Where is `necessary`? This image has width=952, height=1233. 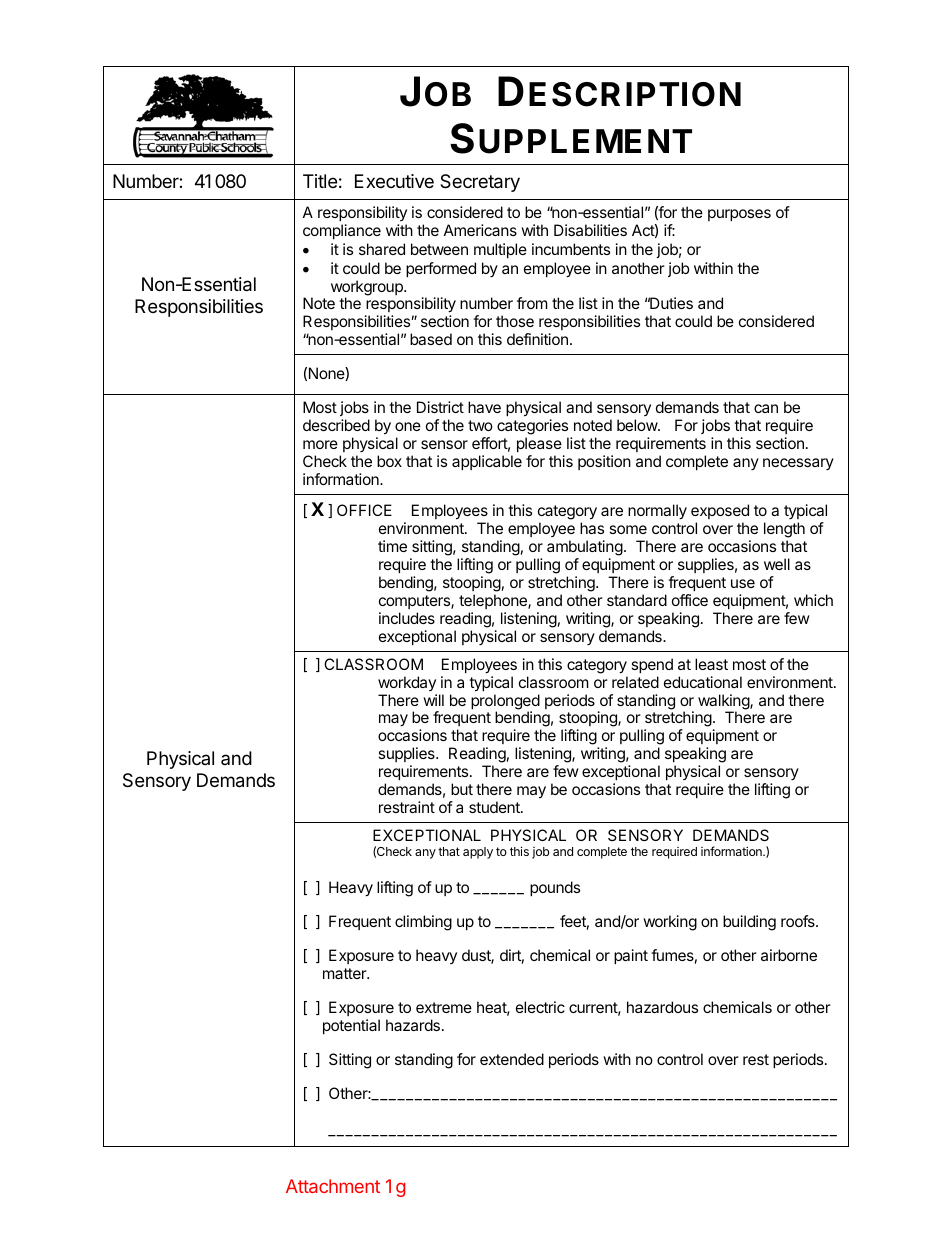 necessary is located at coordinates (798, 464).
